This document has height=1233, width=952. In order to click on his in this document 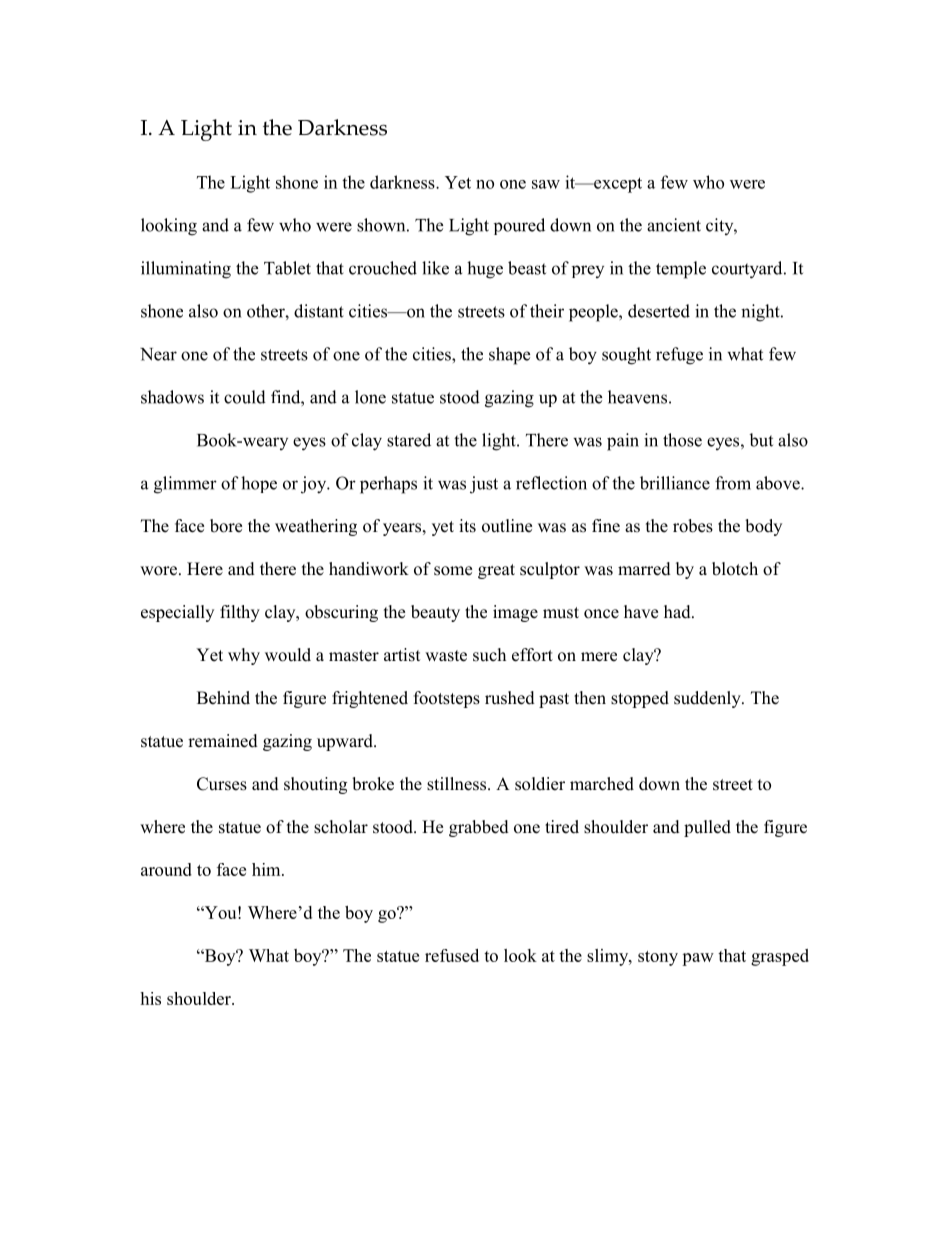, I will do `click(150, 998)`.
